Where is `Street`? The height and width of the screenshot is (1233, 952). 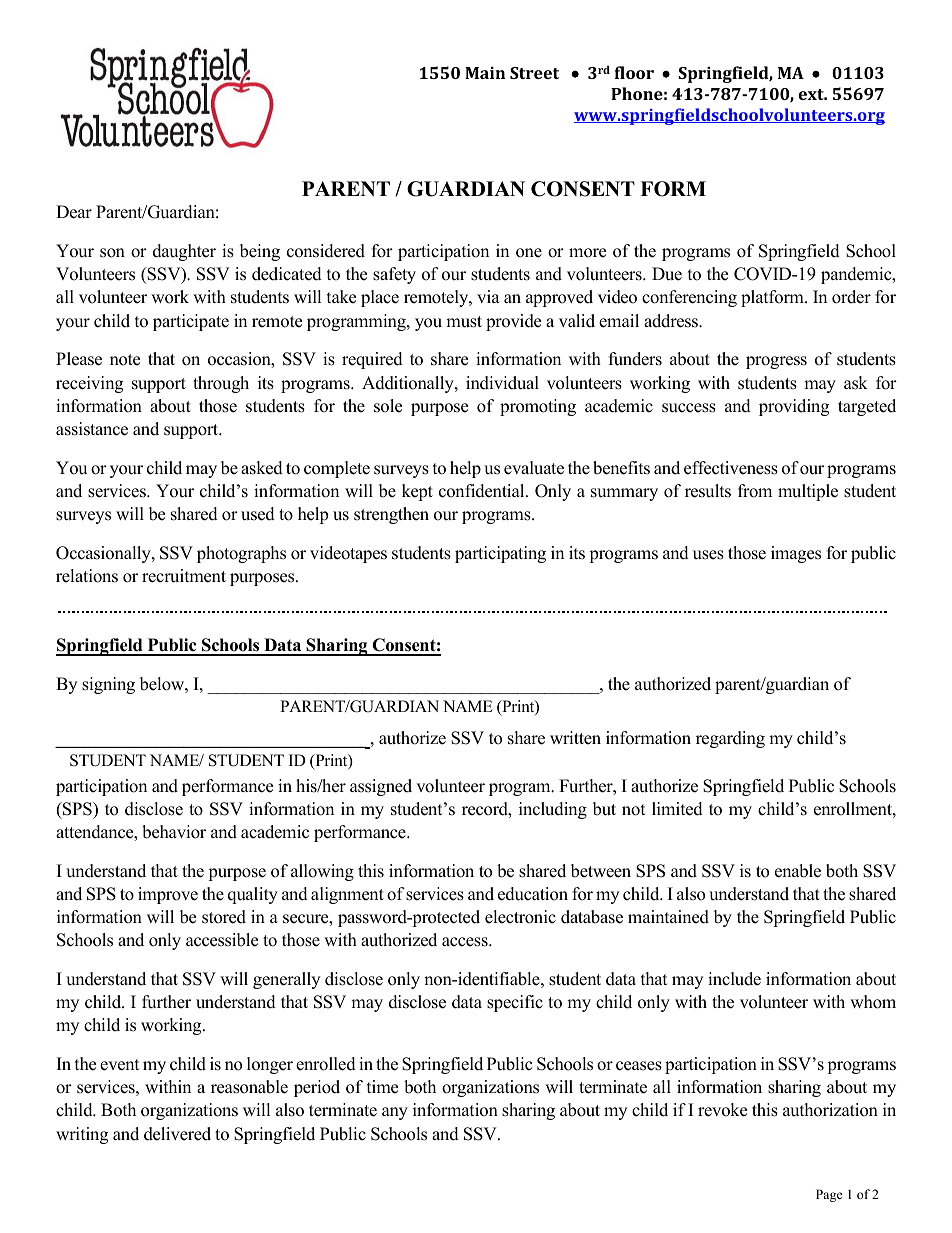
Street is located at coordinates (534, 73).
